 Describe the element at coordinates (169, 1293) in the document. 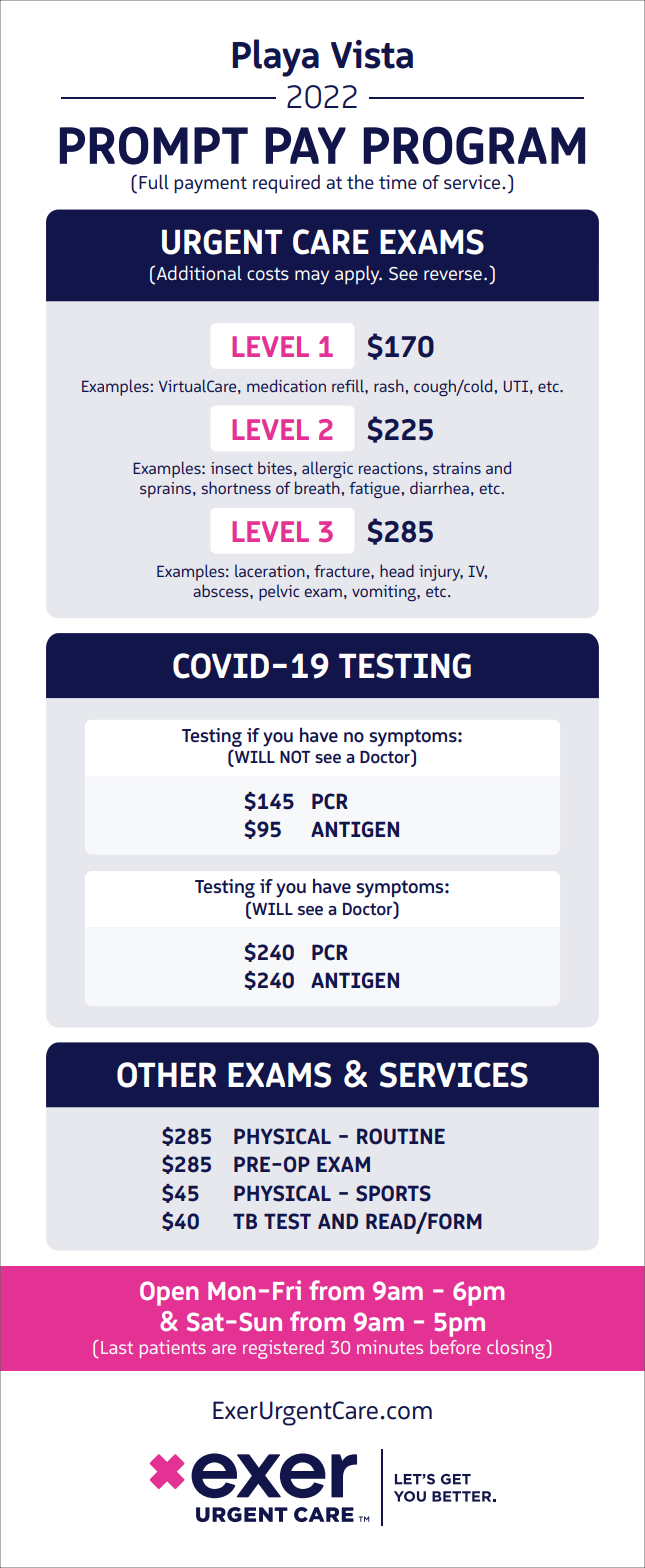

I see `Open` at that location.
